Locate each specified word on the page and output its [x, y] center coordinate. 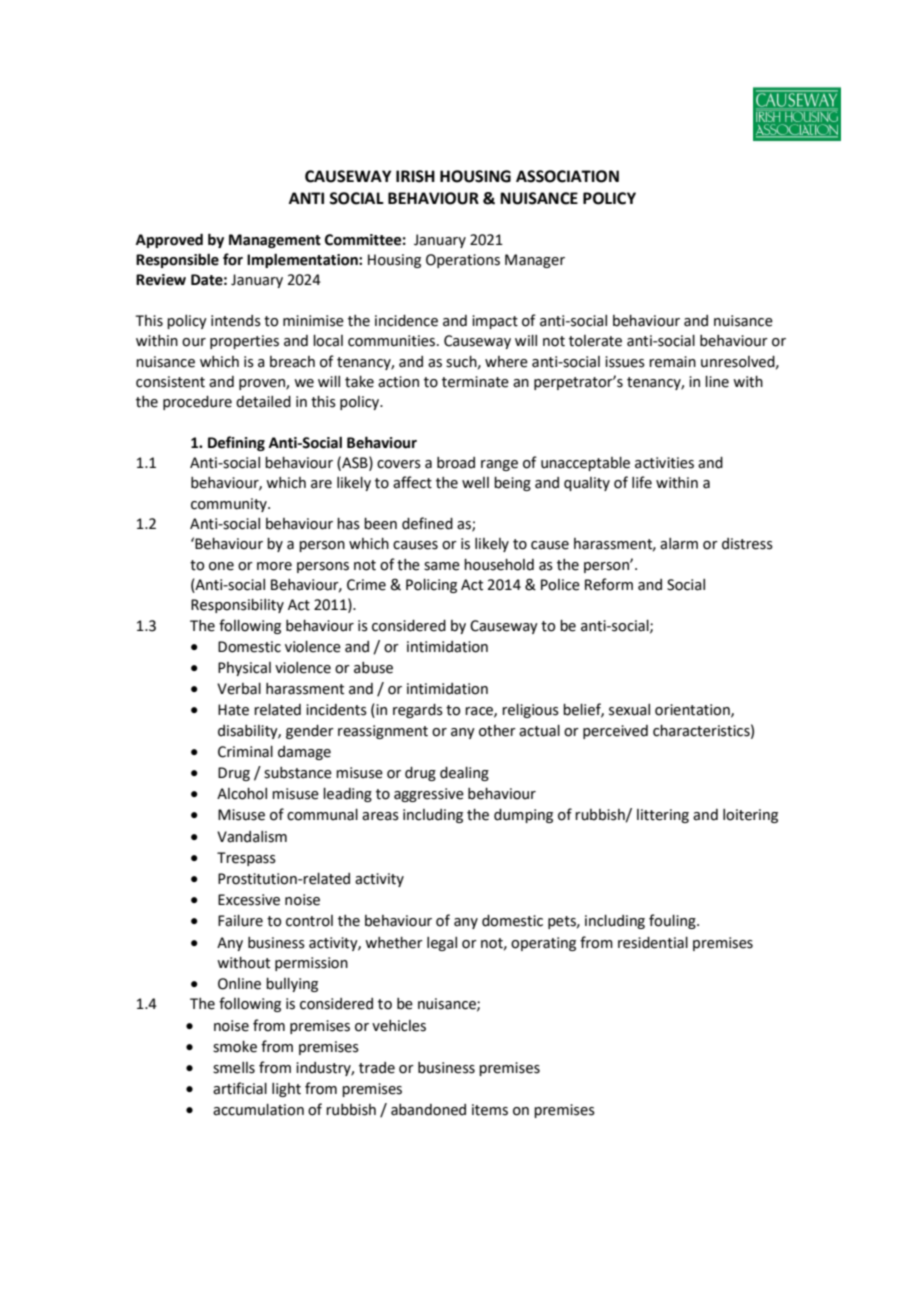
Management [275, 241]
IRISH [415, 176]
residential [653, 943]
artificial [240, 1088]
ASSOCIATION [567, 176]
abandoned [428, 1110]
